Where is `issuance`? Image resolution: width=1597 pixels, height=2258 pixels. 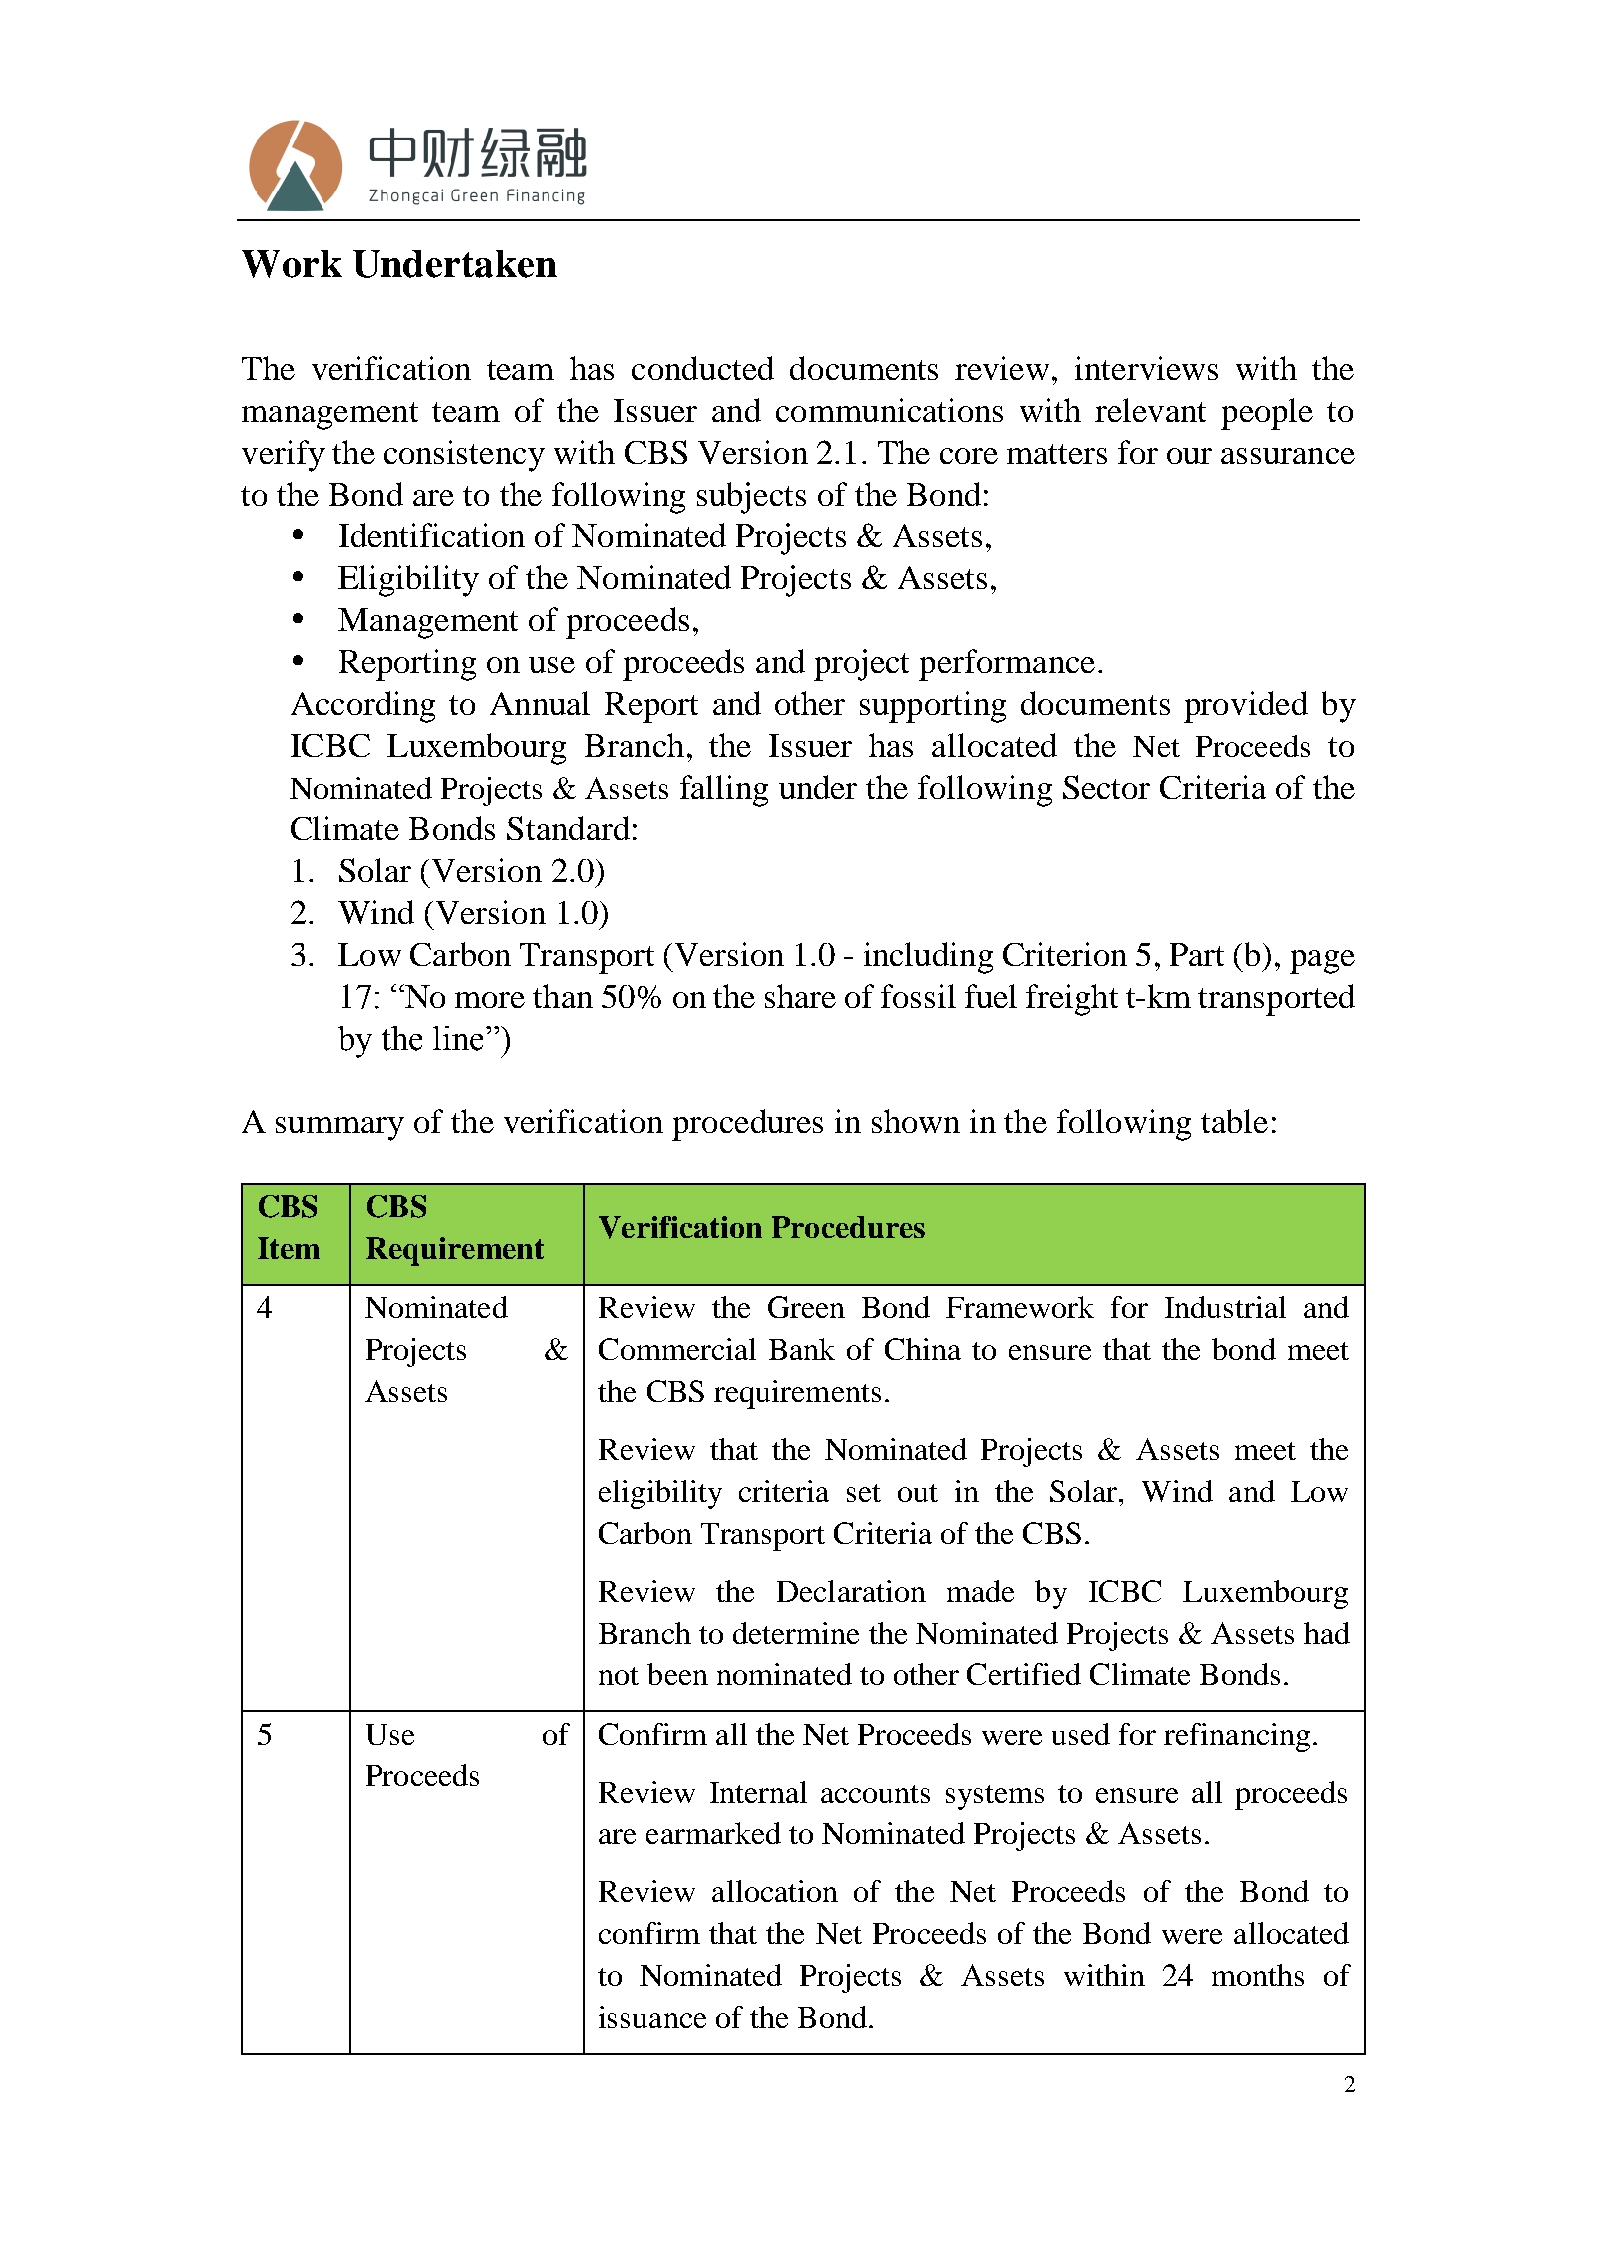
issuance is located at coordinates (652, 2017).
